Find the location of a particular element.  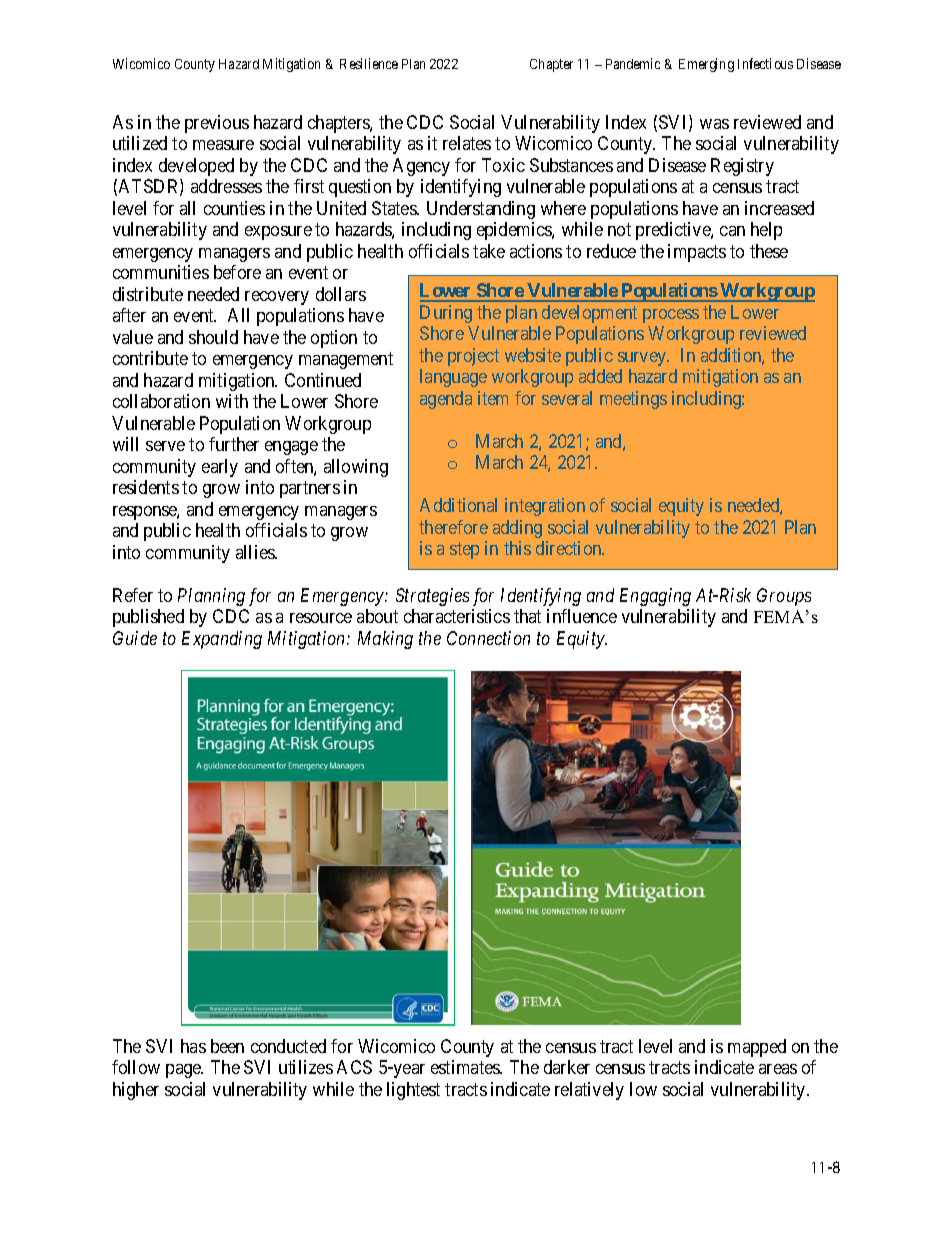

has is located at coordinates (193, 1046).
